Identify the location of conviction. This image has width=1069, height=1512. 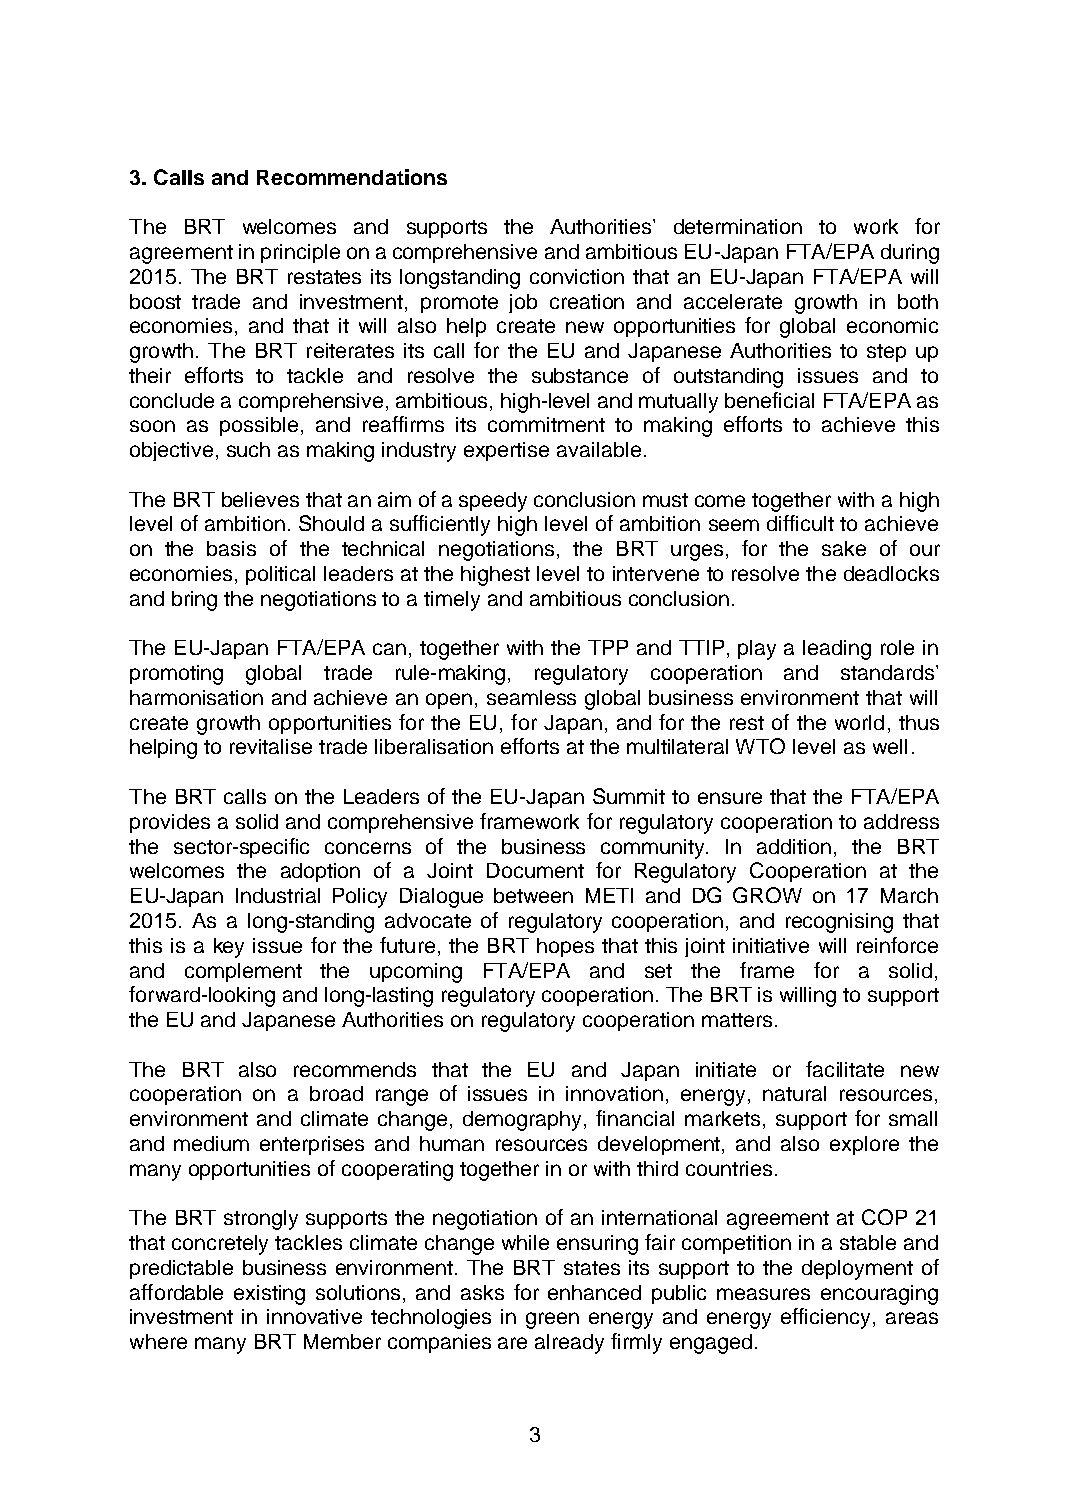
(577, 276).
